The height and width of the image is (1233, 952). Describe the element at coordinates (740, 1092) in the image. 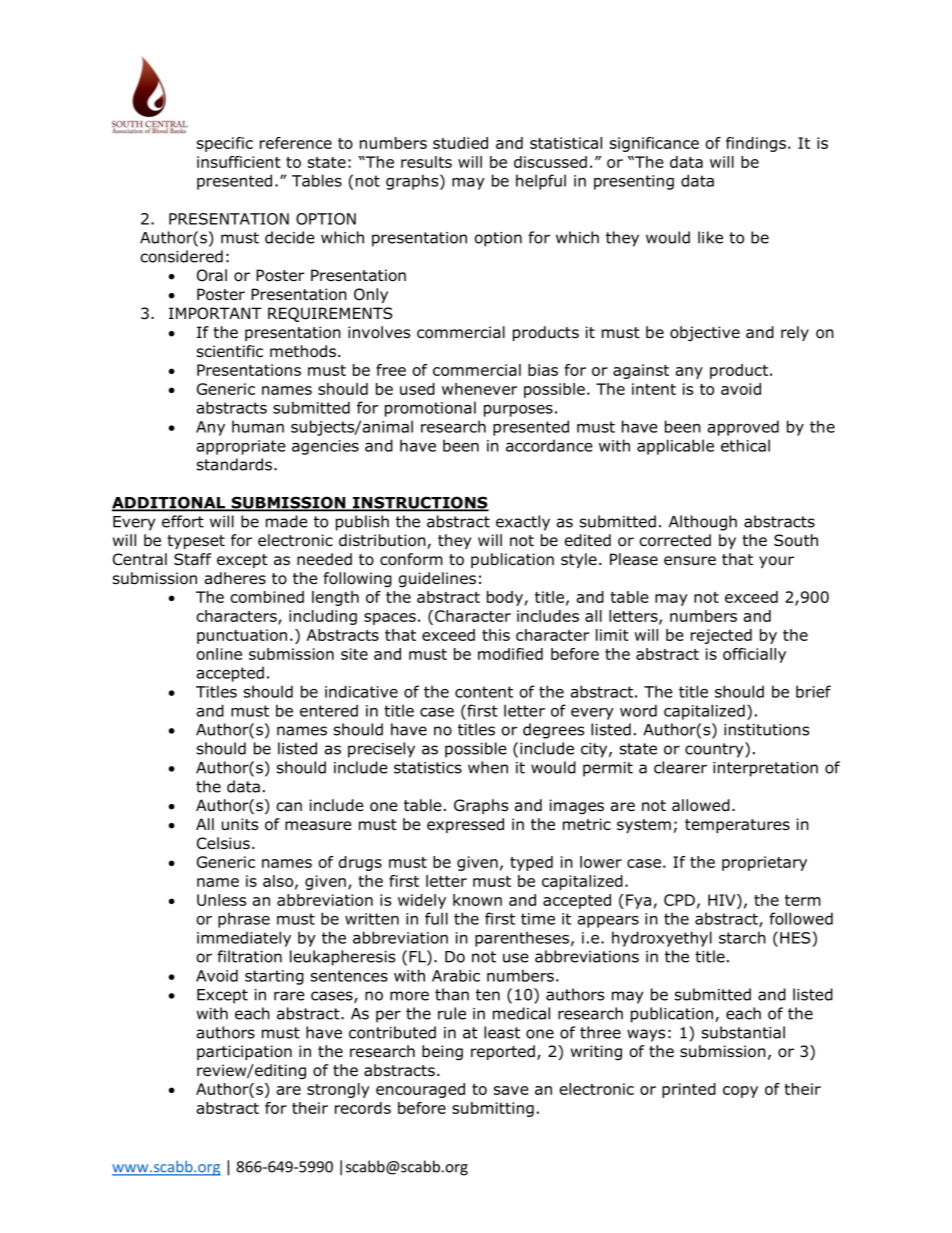

I see `copy` at that location.
